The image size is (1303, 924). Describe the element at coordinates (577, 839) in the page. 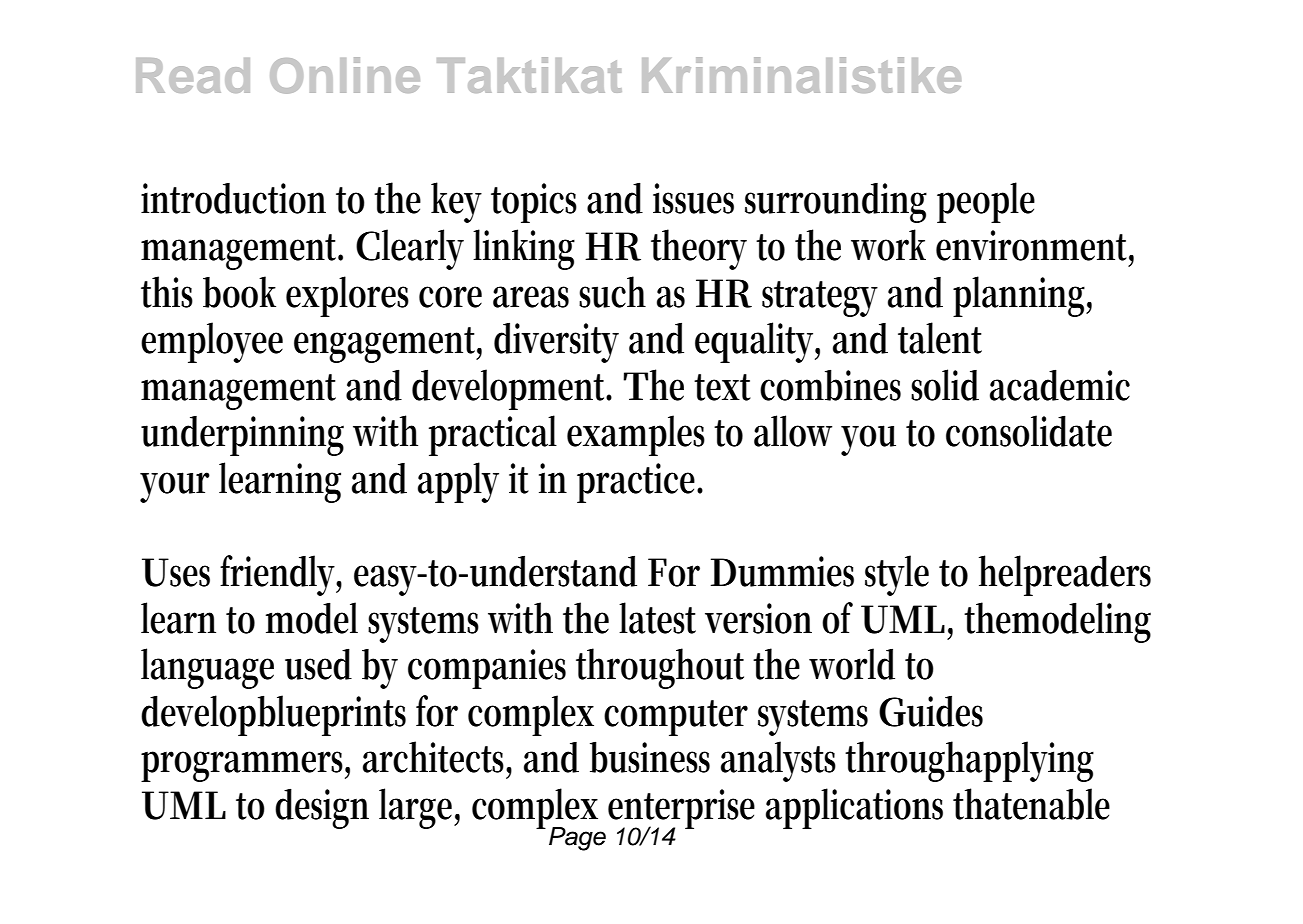

I see `Page` at that location.
